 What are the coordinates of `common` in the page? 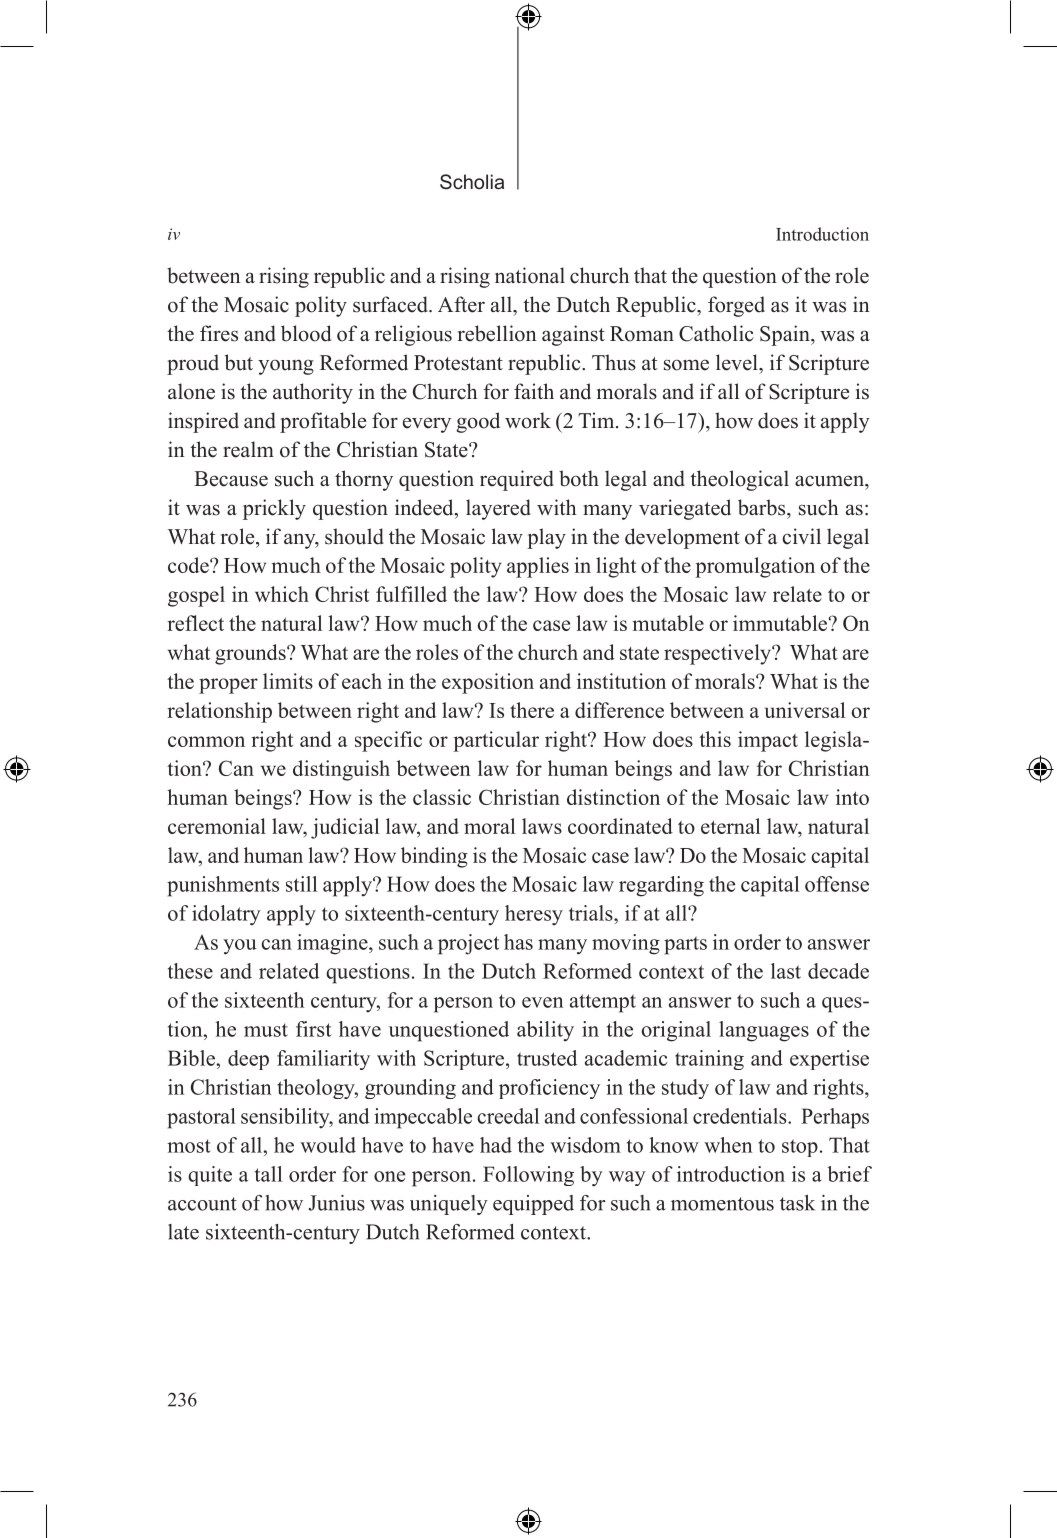 It's located at (206, 741).
